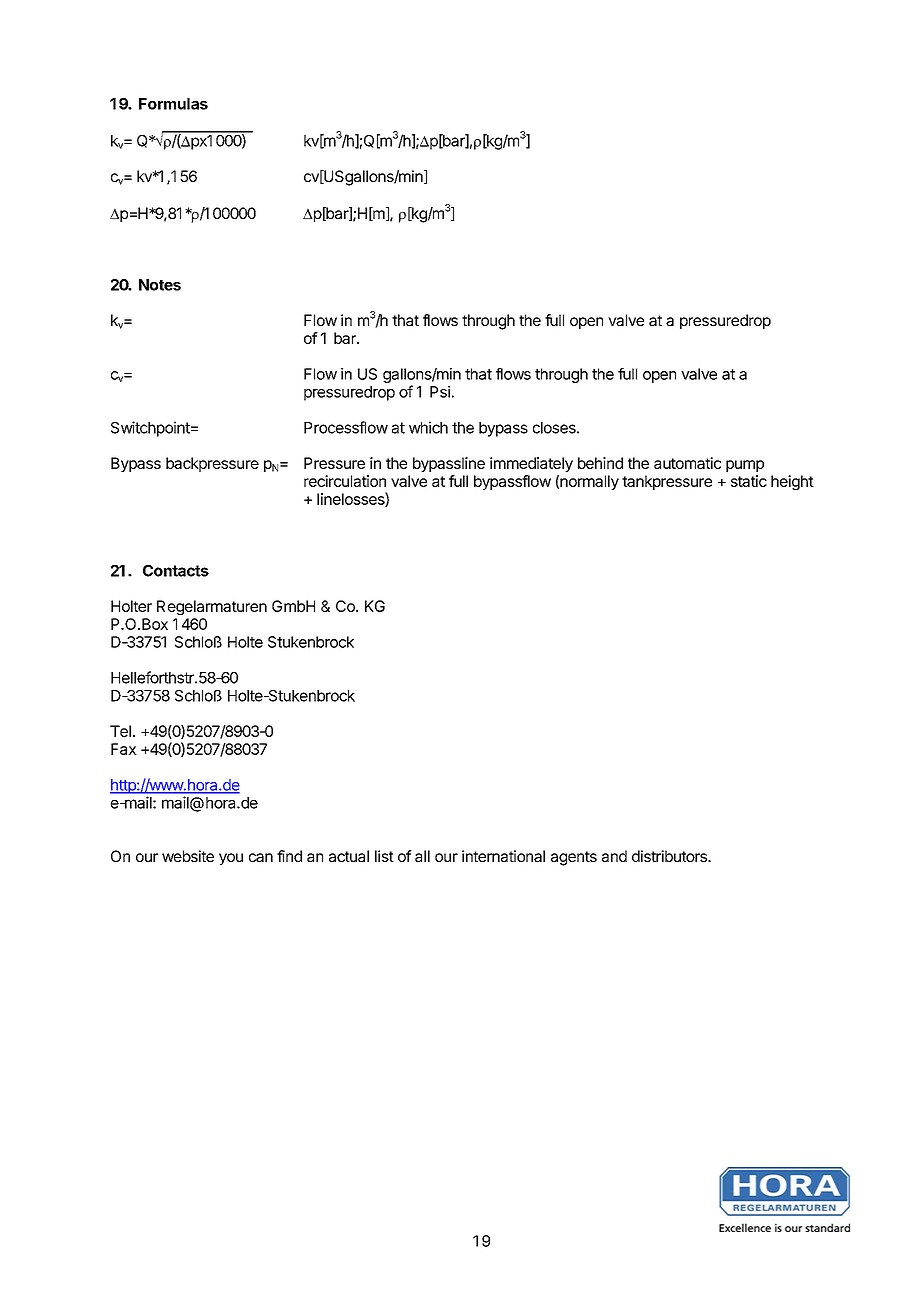 The width and height of the document is (924, 1308). I want to click on distributors, so click(670, 856).
